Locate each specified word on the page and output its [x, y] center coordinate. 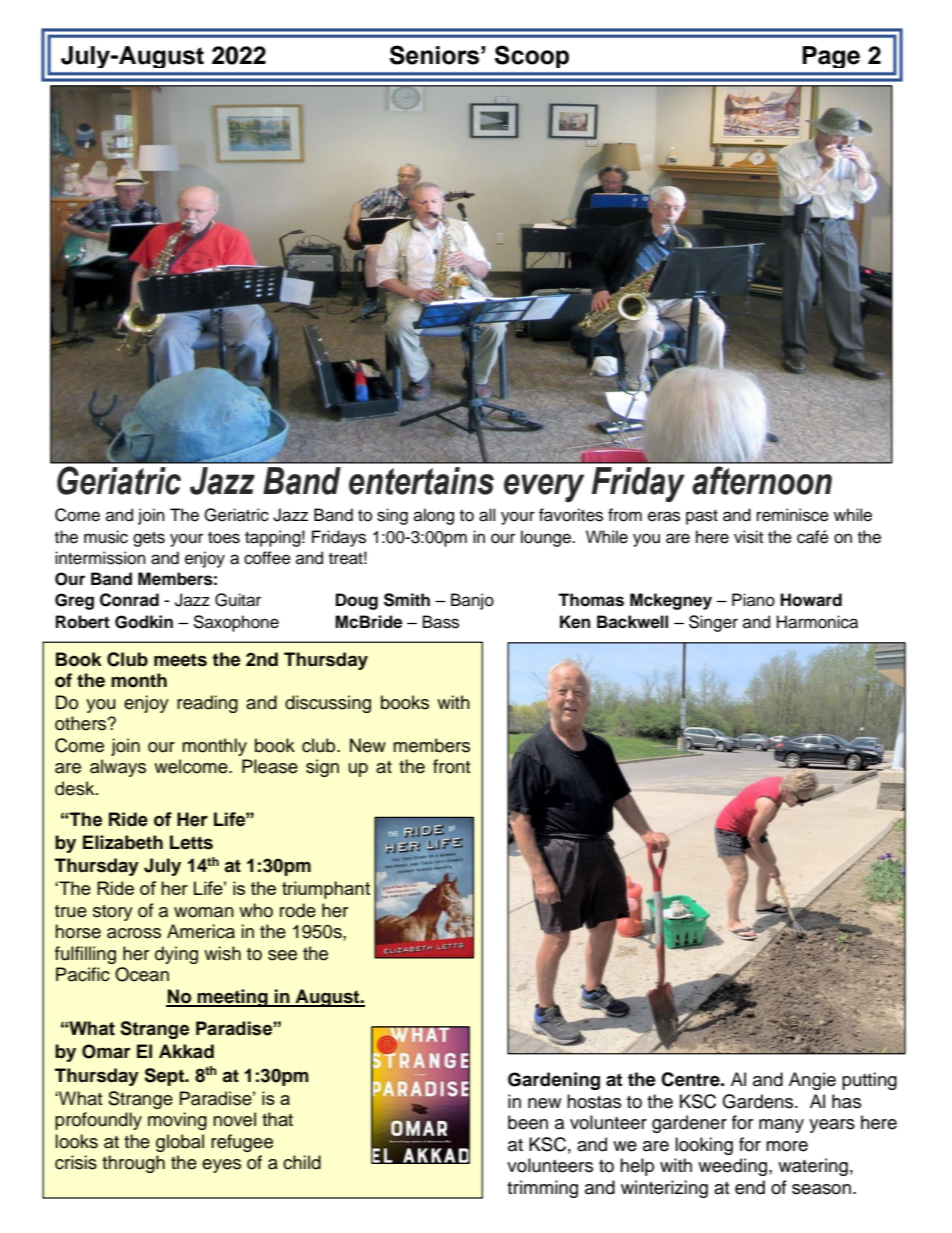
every [544, 488]
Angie [812, 1081]
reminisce [793, 515]
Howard [811, 600]
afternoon [762, 480]
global [180, 1143]
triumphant [326, 890]
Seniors [434, 55]
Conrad [129, 600]
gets [149, 539]
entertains [421, 481]
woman [204, 912]
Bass [441, 622]
